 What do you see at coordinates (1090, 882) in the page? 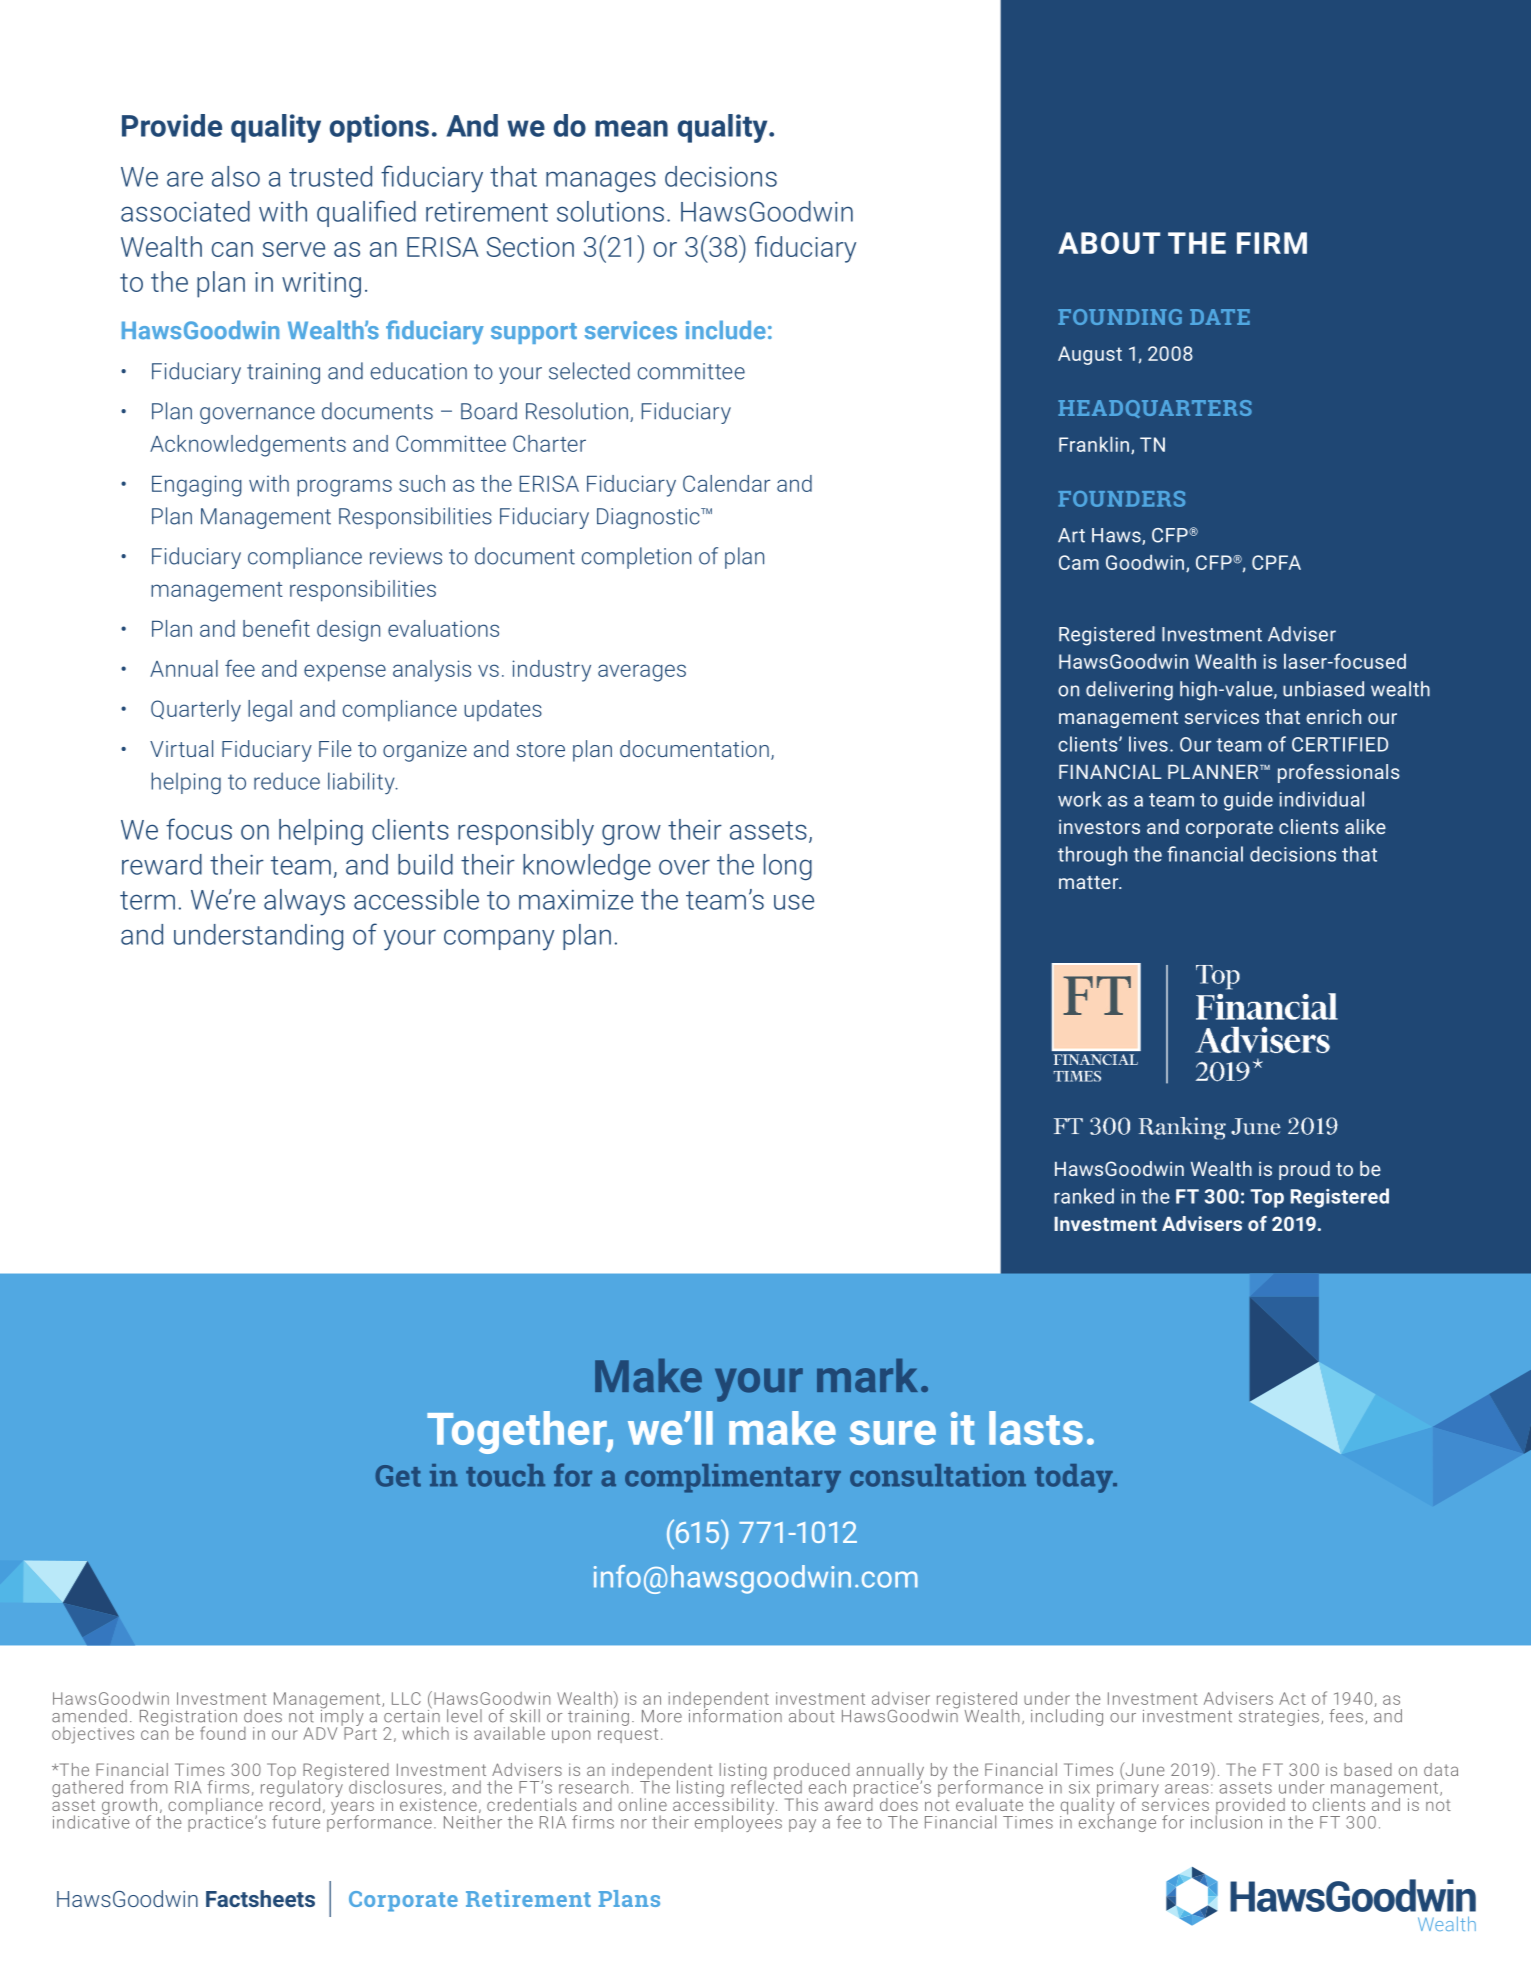
I see `matter` at bounding box center [1090, 882].
